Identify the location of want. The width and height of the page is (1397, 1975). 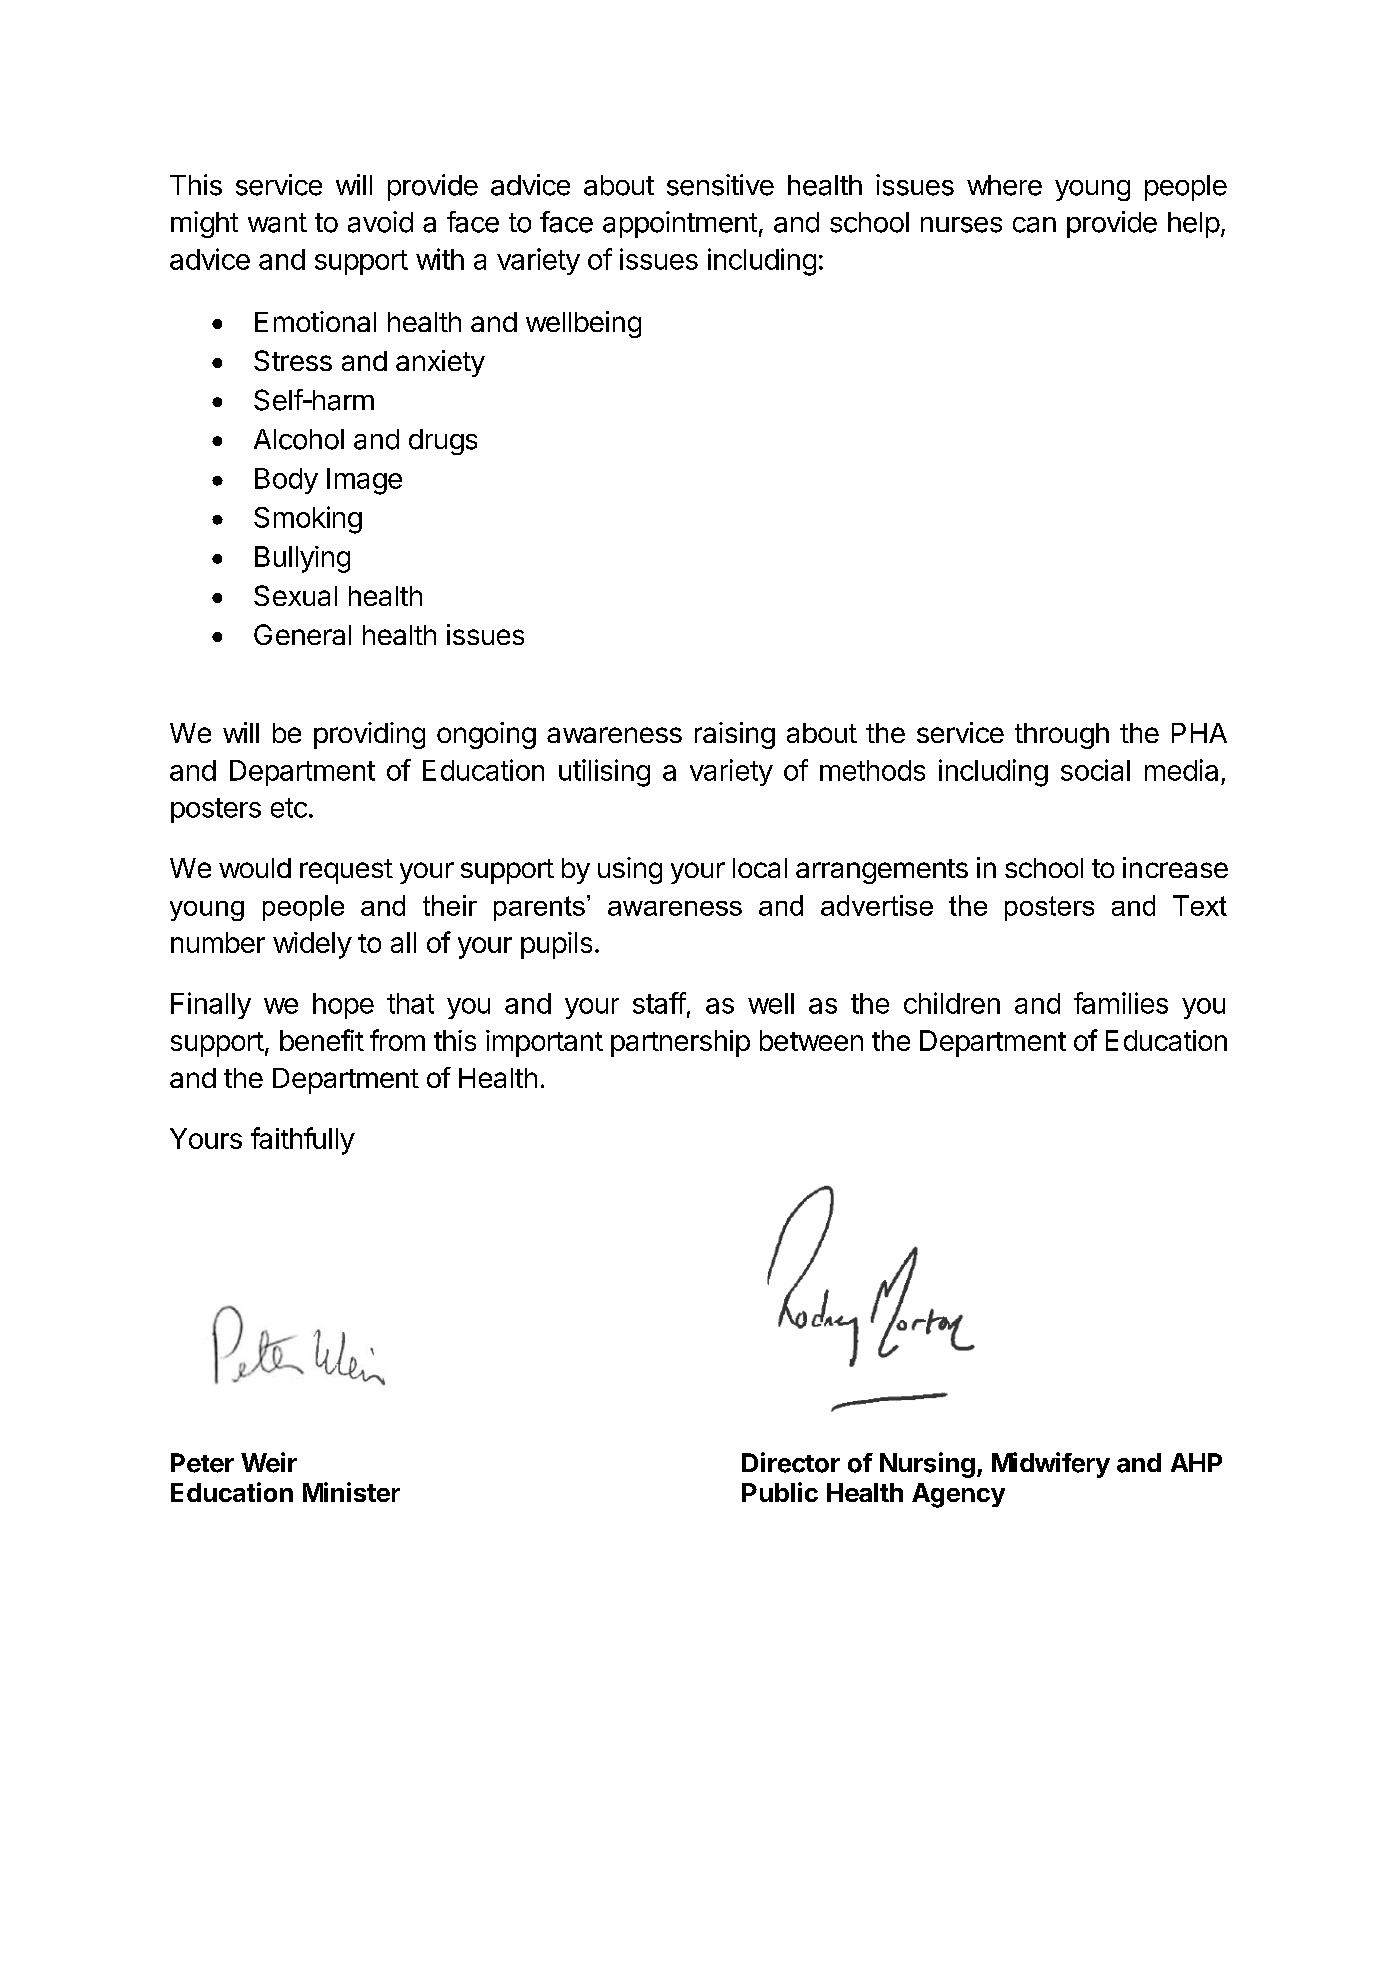
(277, 223).
